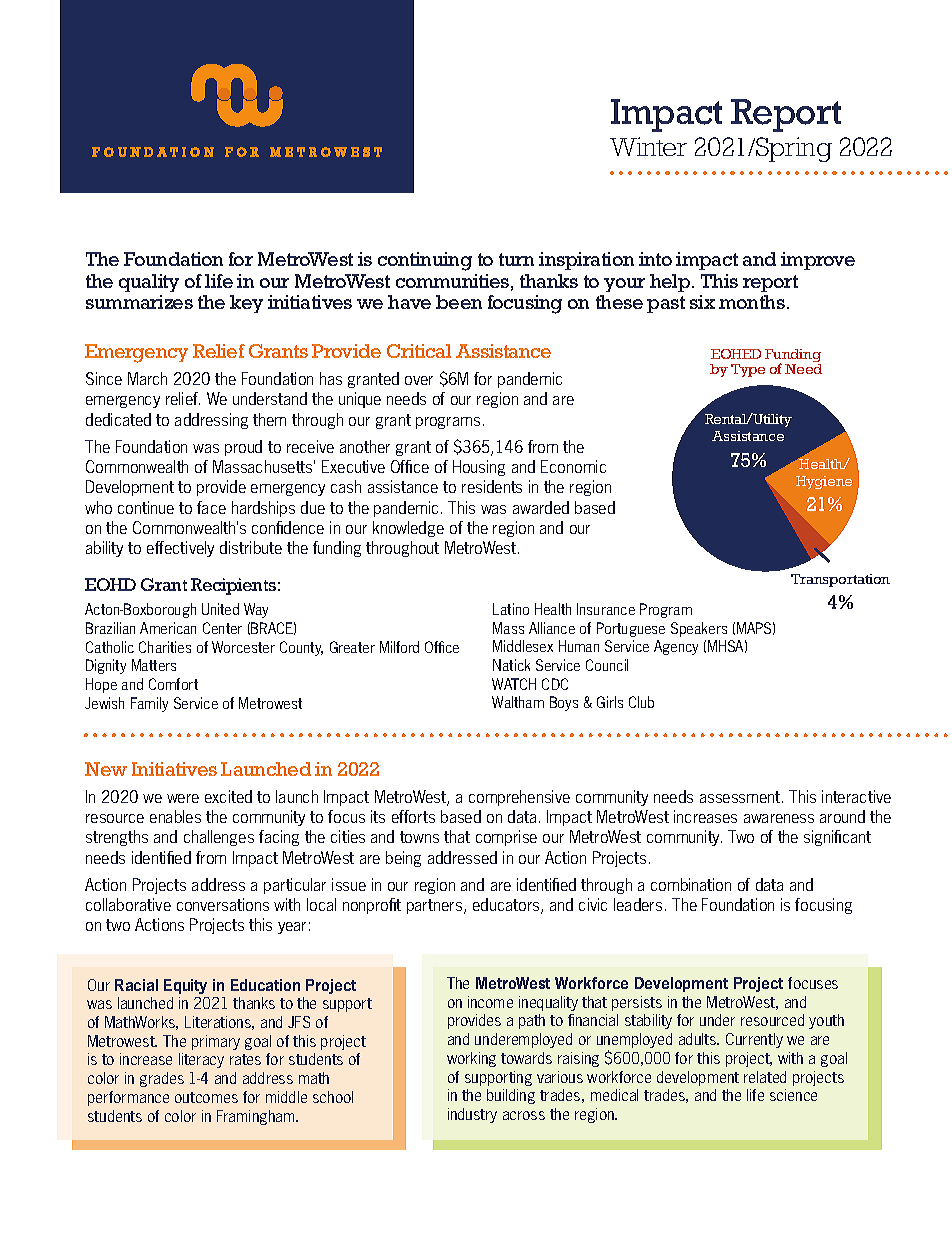 The width and height of the screenshot is (952, 1233). What do you see at coordinates (211, 507) in the screenshot?
I see `face` at bounding box center [211, 507].
